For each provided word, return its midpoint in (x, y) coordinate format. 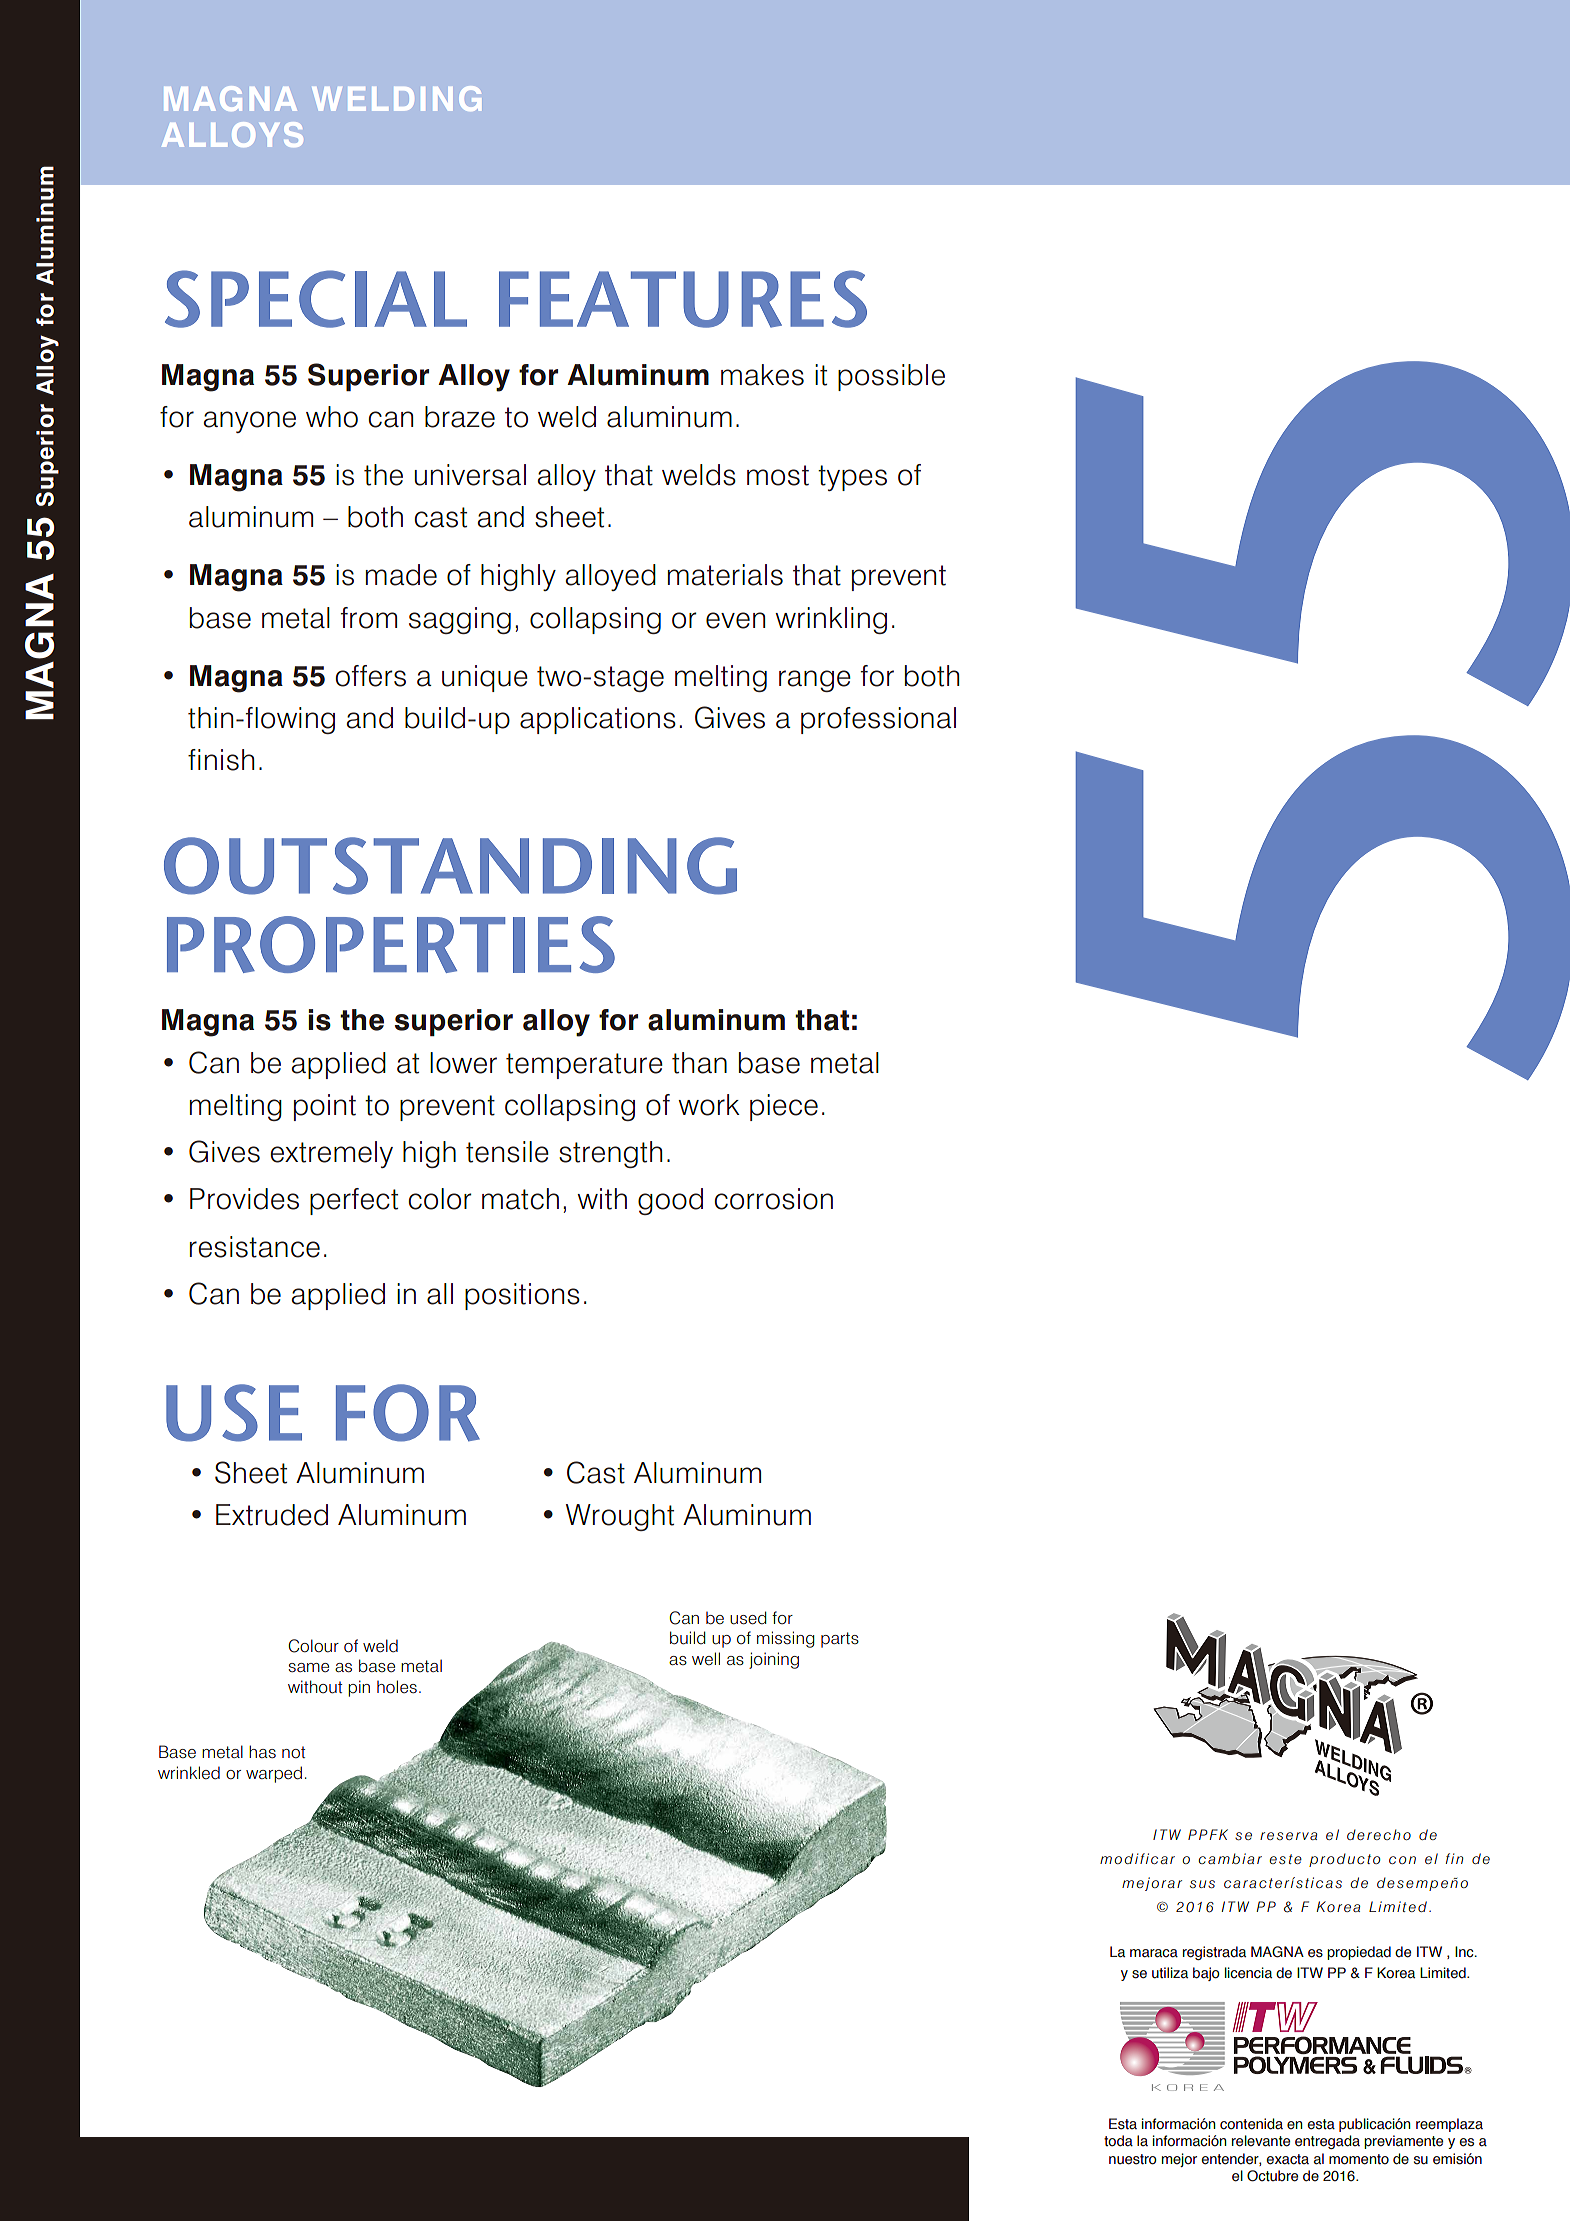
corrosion (773, 1199)
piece (784, 1107)
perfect (354, 1201)
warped (274, 1774)
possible (891, 377)
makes (762, 375)
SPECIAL (316, 299)
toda (1118, 2141)
